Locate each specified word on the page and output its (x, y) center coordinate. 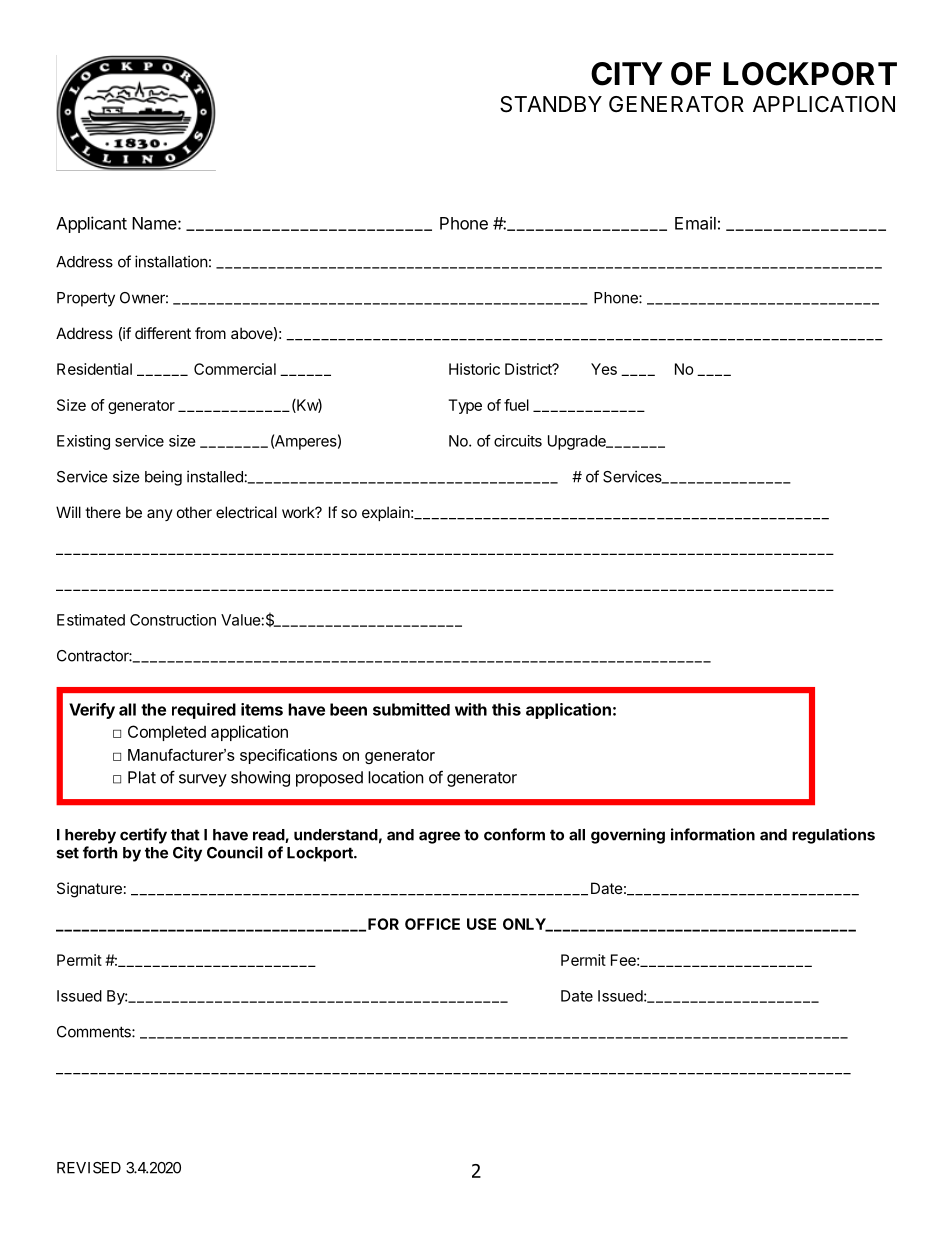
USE (481, 924)
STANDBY (551, 104)
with (471, 709)
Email (695, 223)
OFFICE (432, 924)
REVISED (89, 1168)
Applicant (91, 224)
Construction (173, 620)
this (506, 709)
